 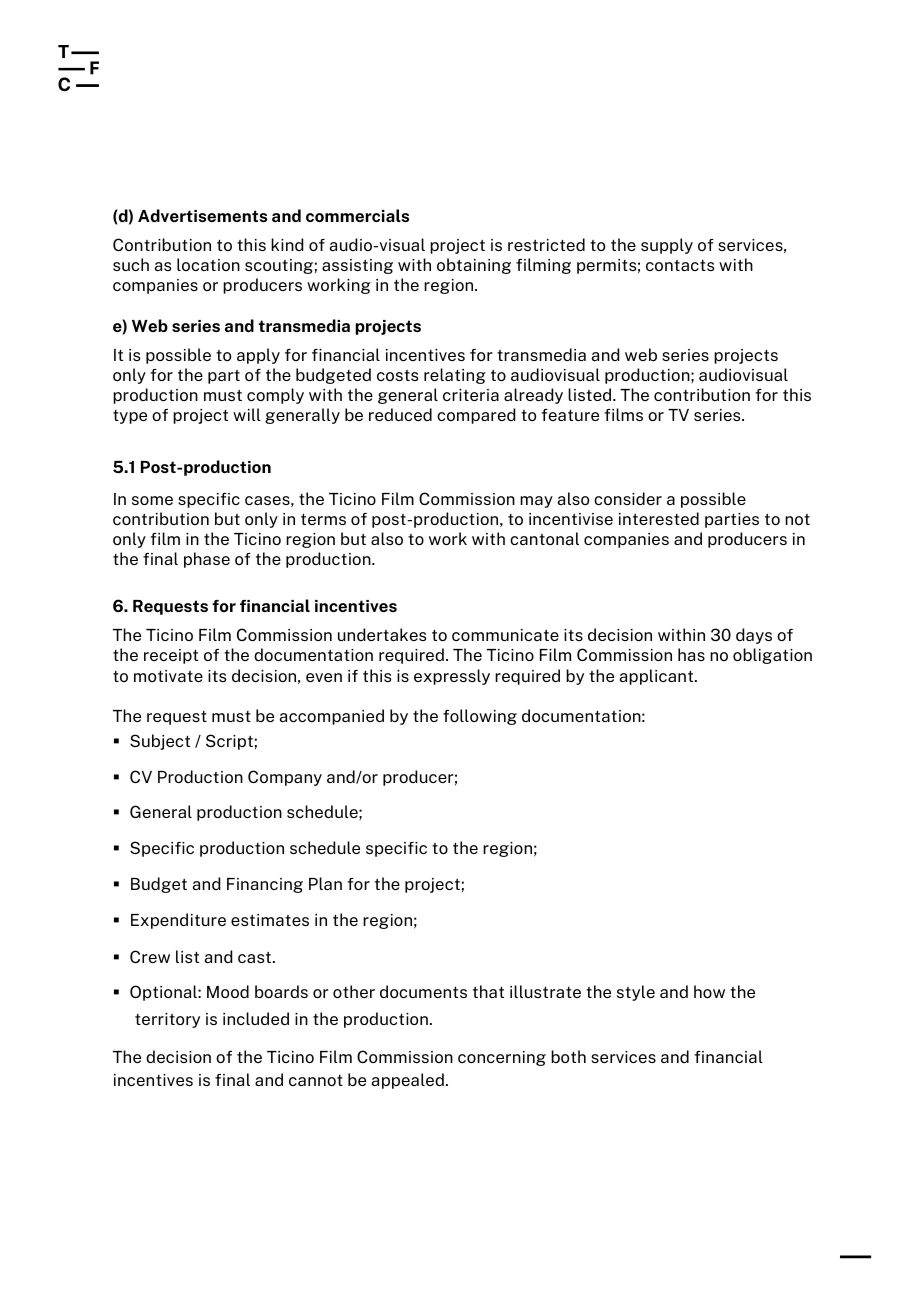 I want to click on applicant, so click(x=658, y=677).
